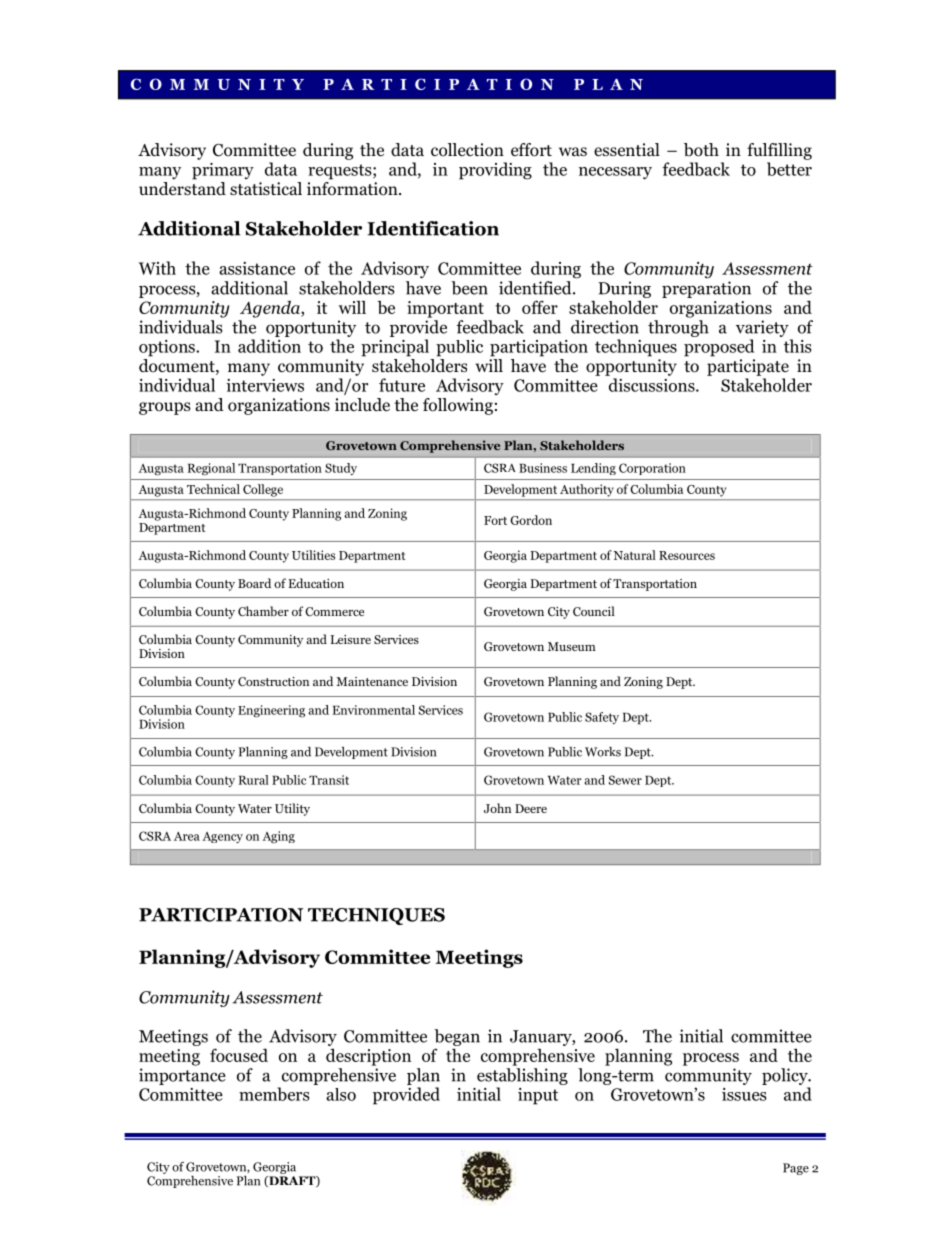 The width and height of the screenshot is (952, 1233). What do you see at coordinates (223, 171) in the screenshot?
I see `primary` at bounding box center [223, 171].
